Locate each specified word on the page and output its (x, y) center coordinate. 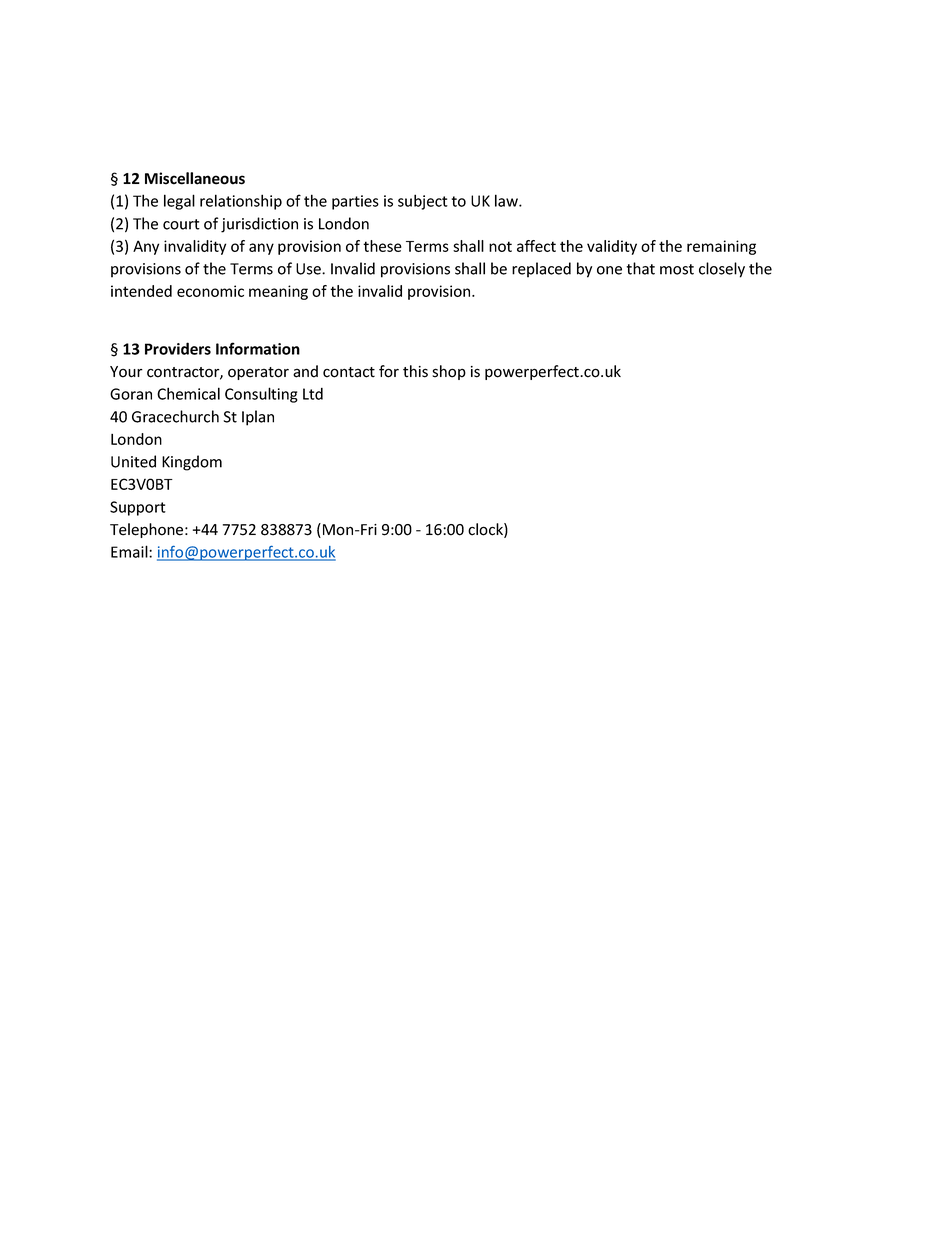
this (415, 371)
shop (449, 372)
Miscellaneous (195, 178)
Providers (178, 348)
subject (423, 202)
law (507, 200)
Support (138, 508)
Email (130, 551)
